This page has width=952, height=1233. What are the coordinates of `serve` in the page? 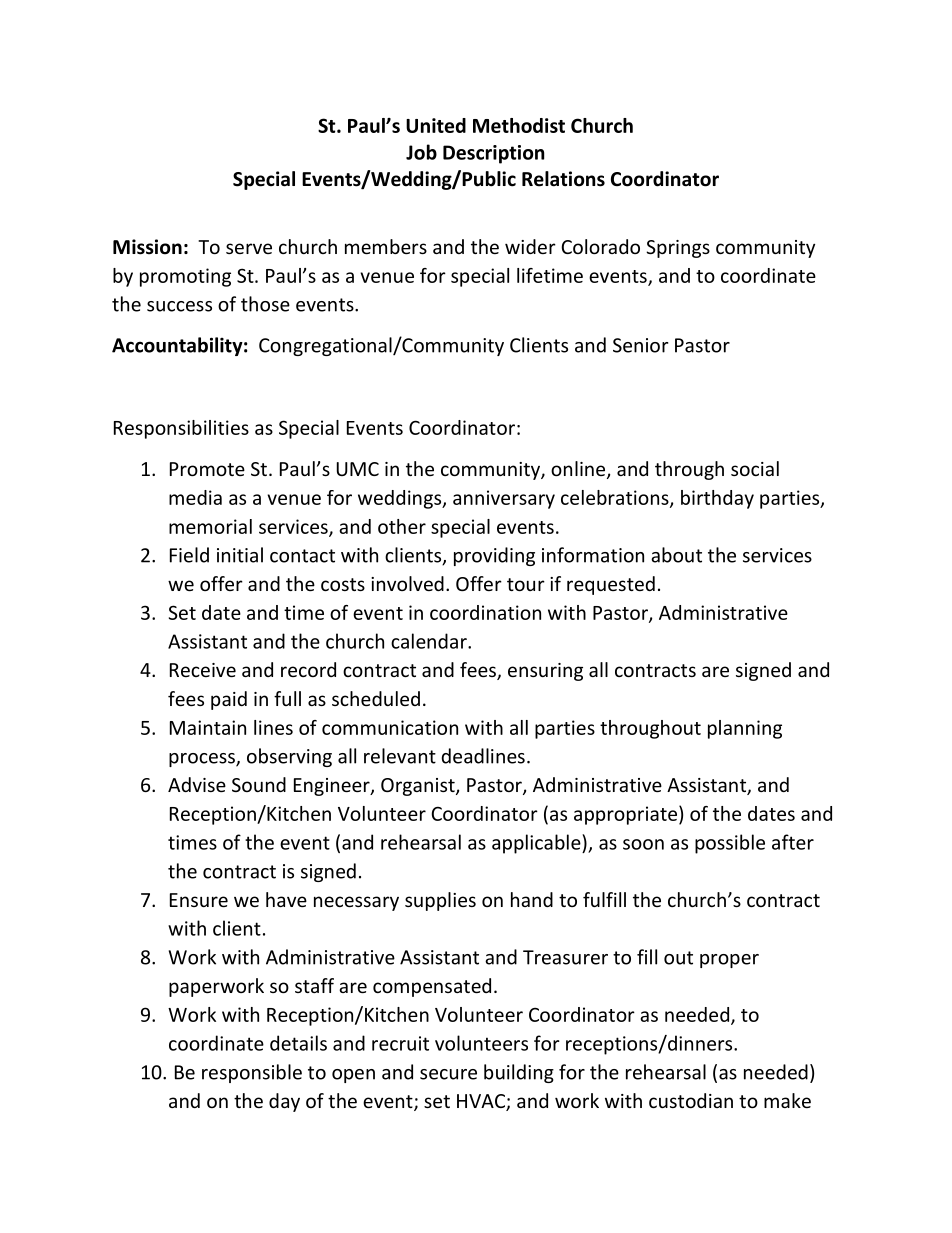 It's located at (249, 248).
